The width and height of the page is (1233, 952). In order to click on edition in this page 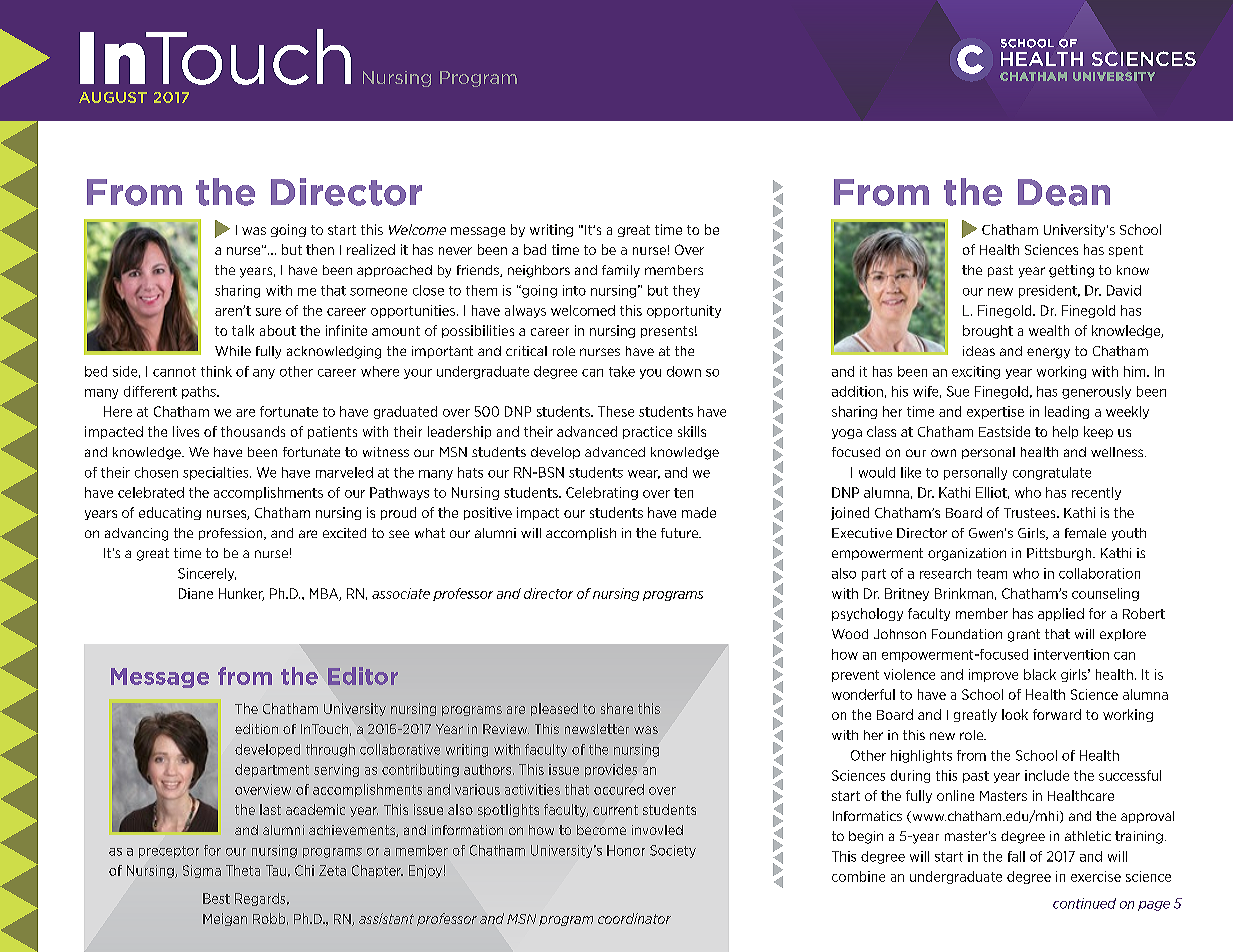, I will do `click(256, 729)`.
